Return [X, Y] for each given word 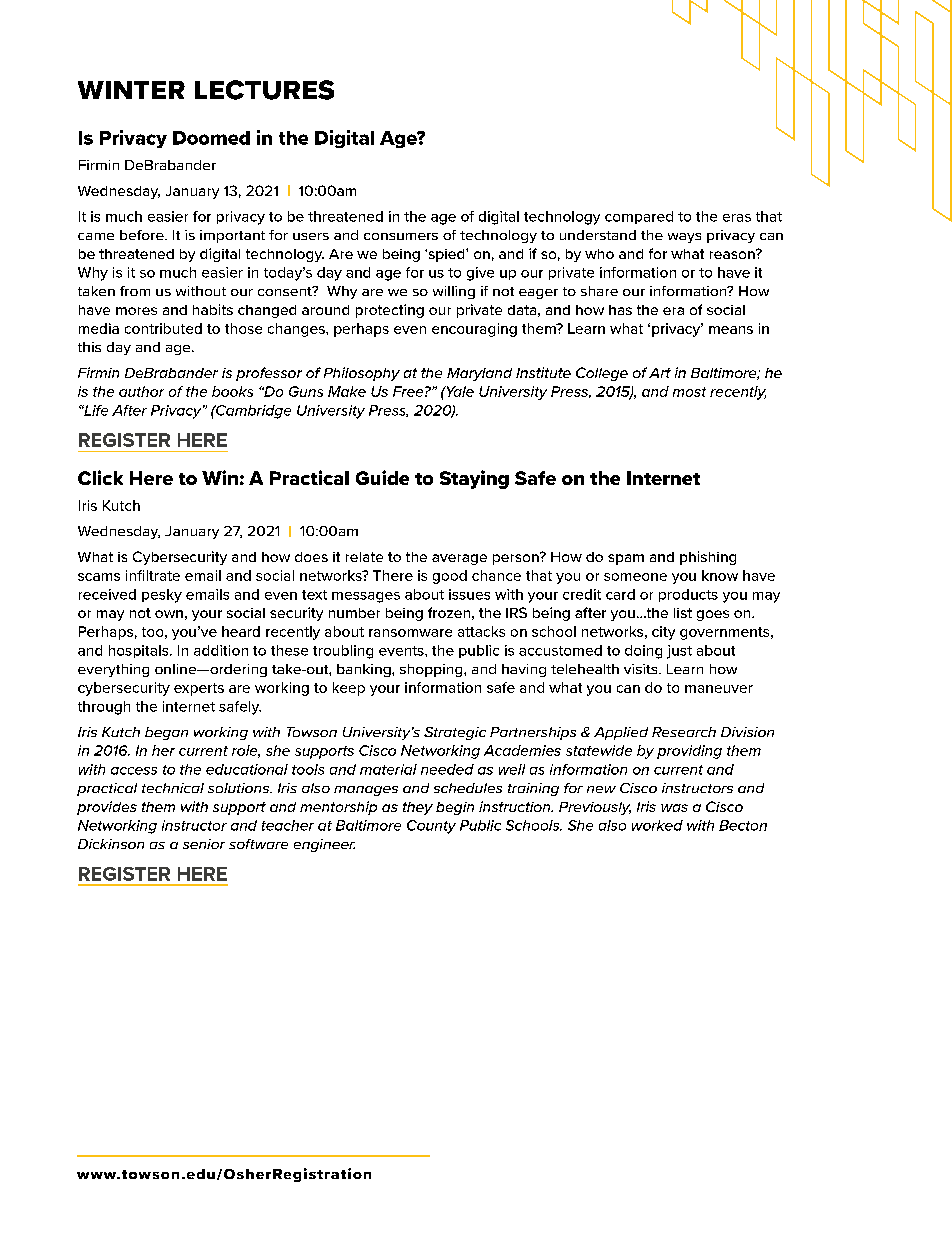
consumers [401, 236]
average [459, 559]
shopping [432, 670]
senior [204, 844]
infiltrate [153, 575]
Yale [459, 391]
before [143, 235]
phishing [708, 558]
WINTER [131, 90]
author [141, 391]
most [689, 392]
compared [639, 217]
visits [642, 669]
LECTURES [264, 90]
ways [684, 238]
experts [199, 689]
